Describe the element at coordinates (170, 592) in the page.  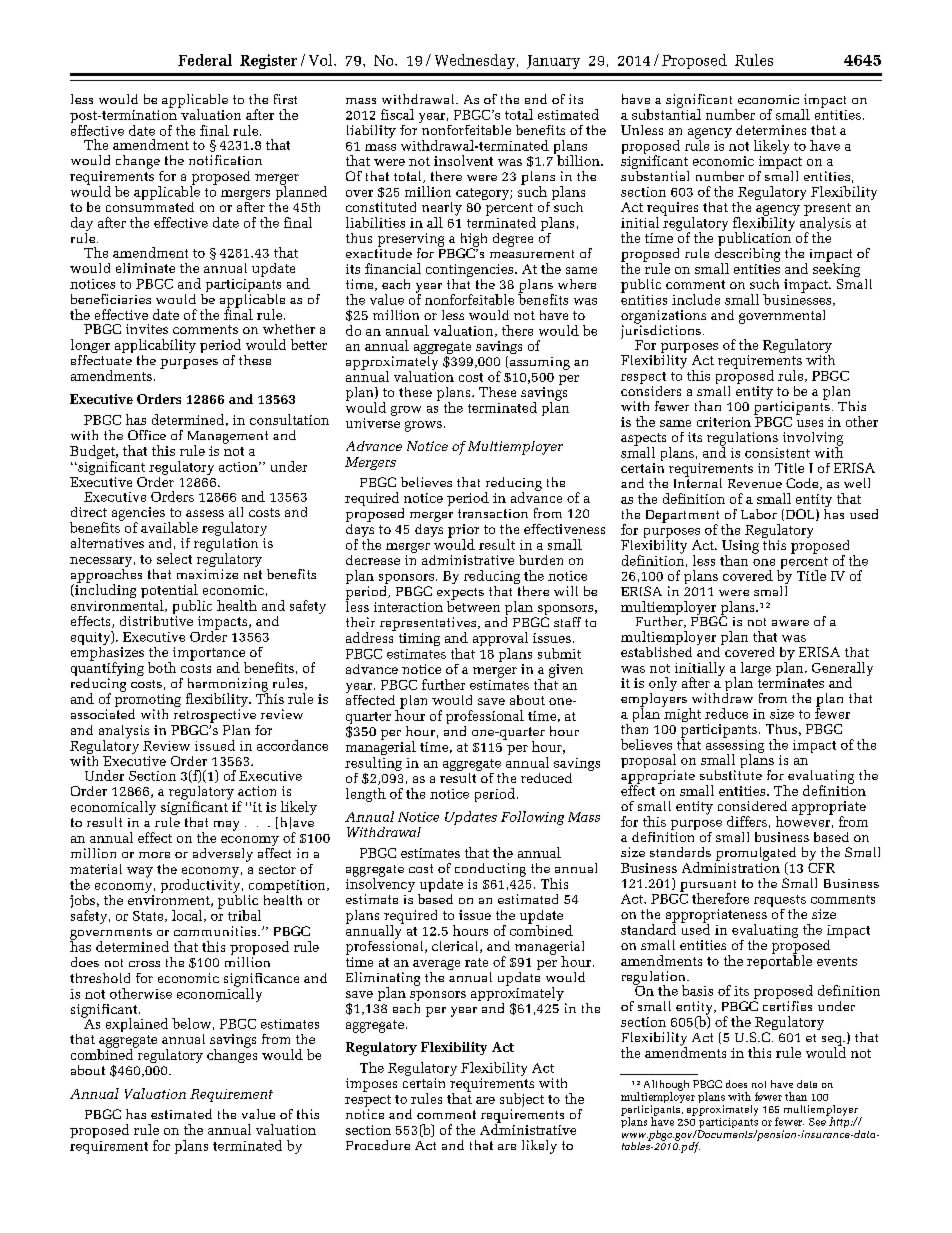
I see `potential` at that location.
